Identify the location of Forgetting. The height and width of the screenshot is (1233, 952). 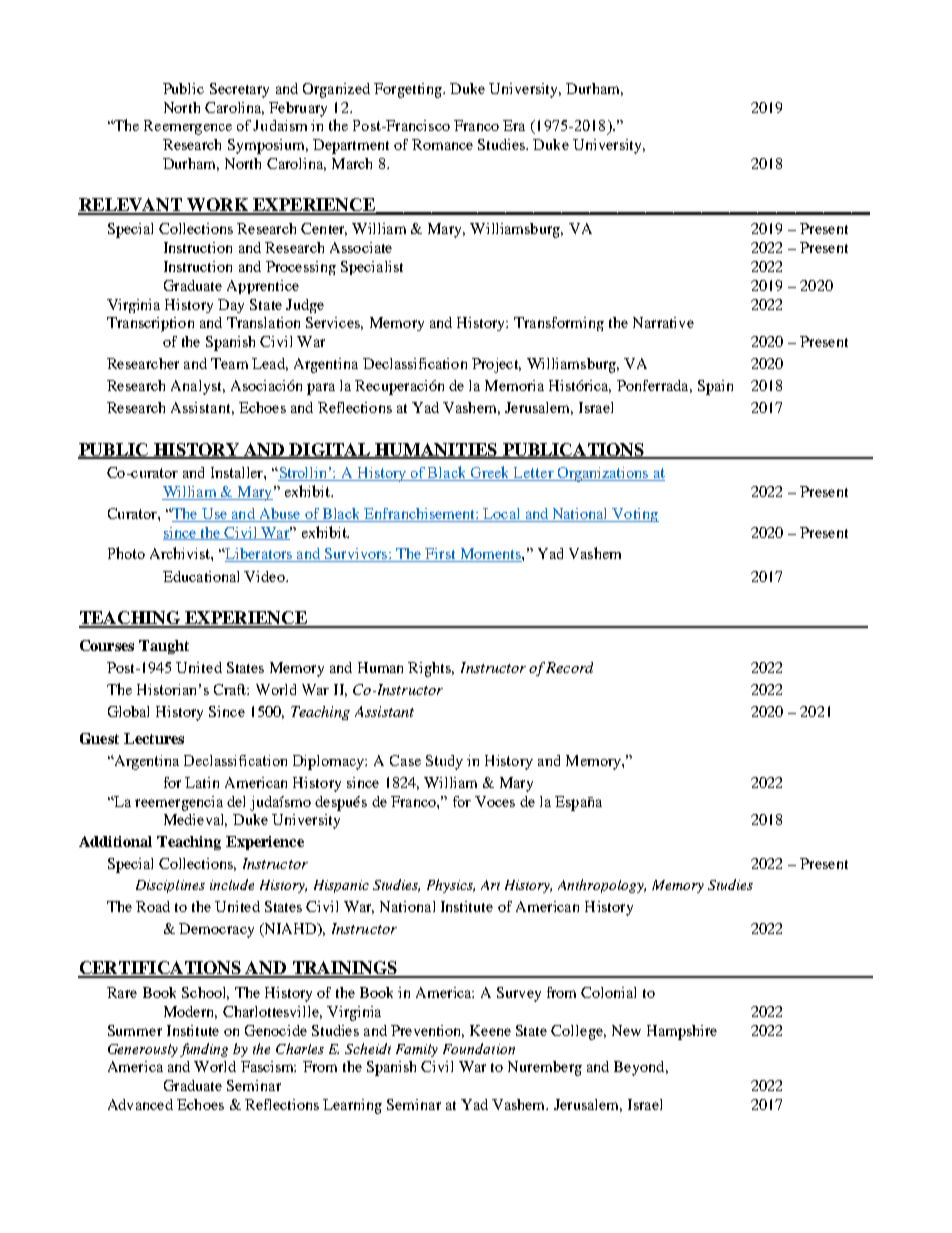
(409, 90).
